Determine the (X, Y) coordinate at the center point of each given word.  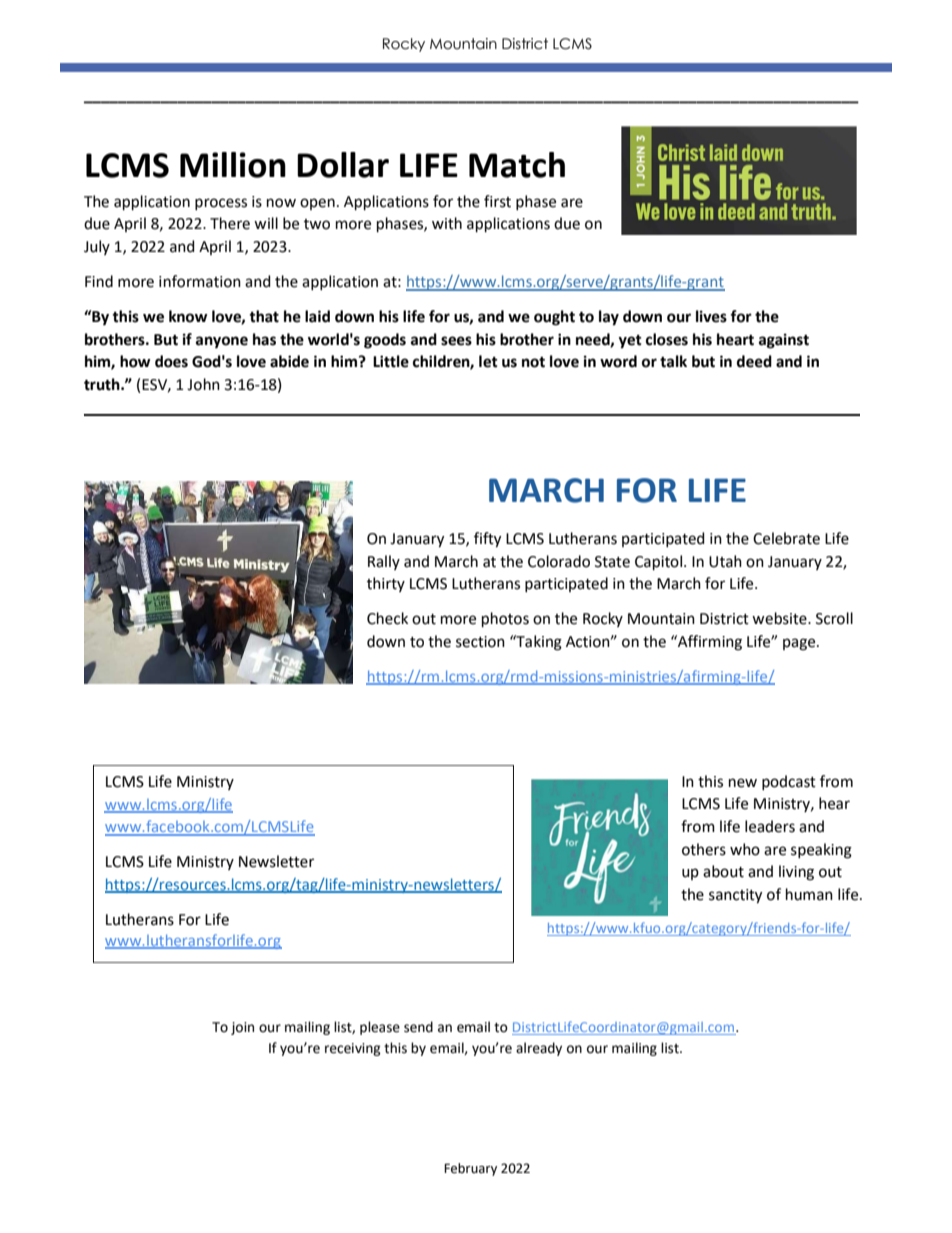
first (497, 201)
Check (387, 618)
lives (711, 316)
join (242, 1028)
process (221, 204)
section (480, 642)
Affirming (709, 643)
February (470, 1169)
